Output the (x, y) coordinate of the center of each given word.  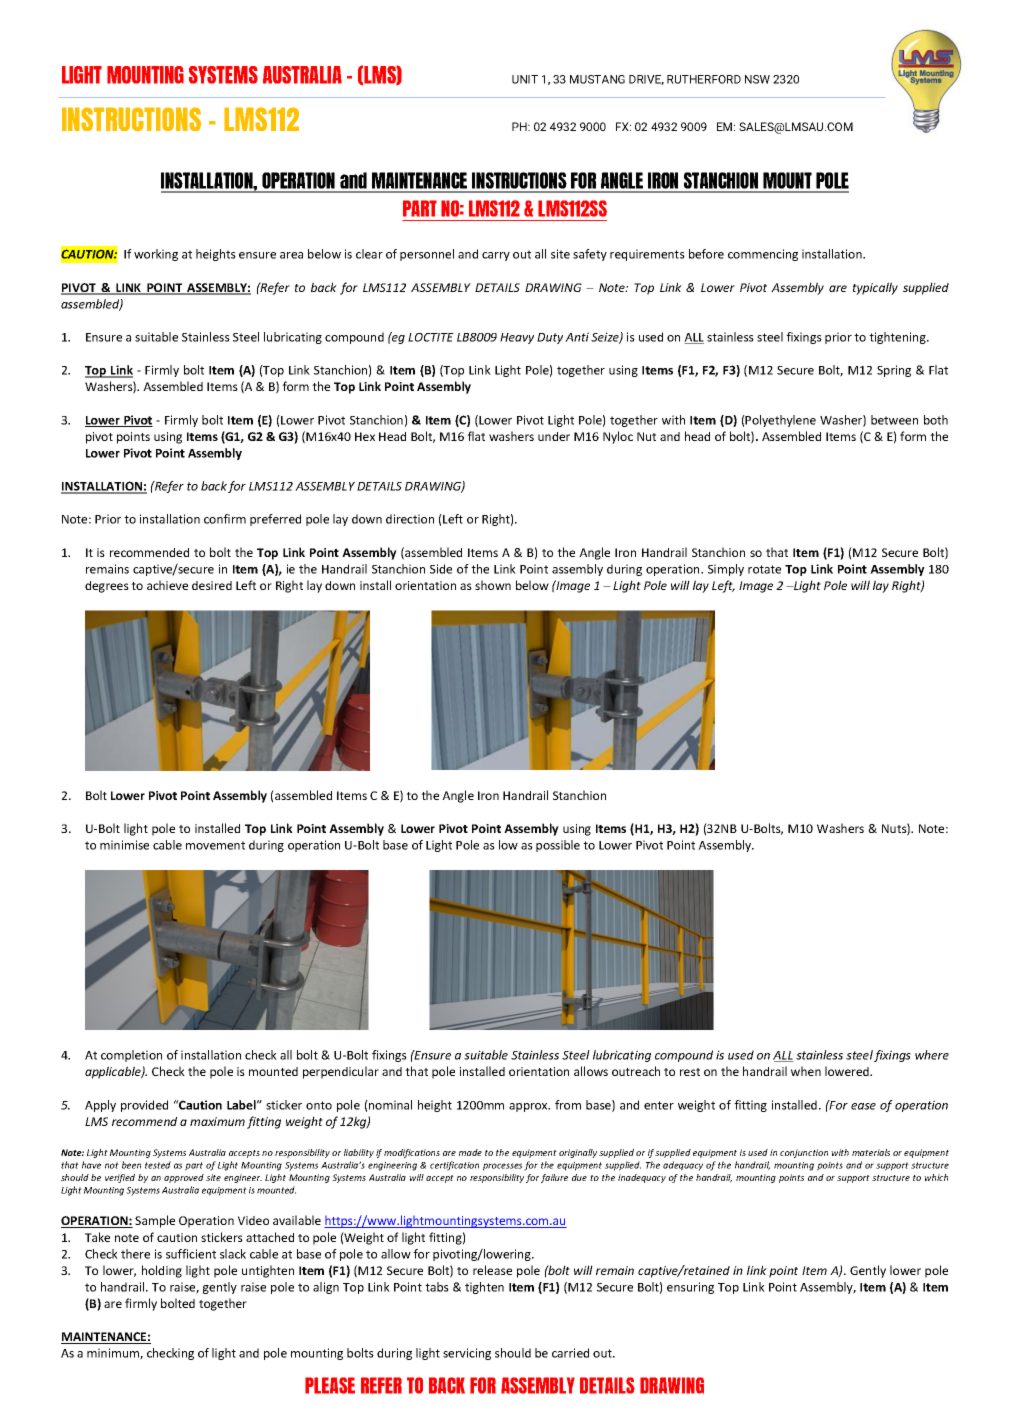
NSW (757, 79)
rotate (764, 569)
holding (162, 1271)
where (932, 1055)
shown (493, 585)
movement (215, 845)
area (291, 255)
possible (558, 846)
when (806, 1071)
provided (144, 1106)
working (156, 255)
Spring (894, 371)
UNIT (525, 79)
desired (212, 585)
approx (529, 1107)
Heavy (517, 338)
